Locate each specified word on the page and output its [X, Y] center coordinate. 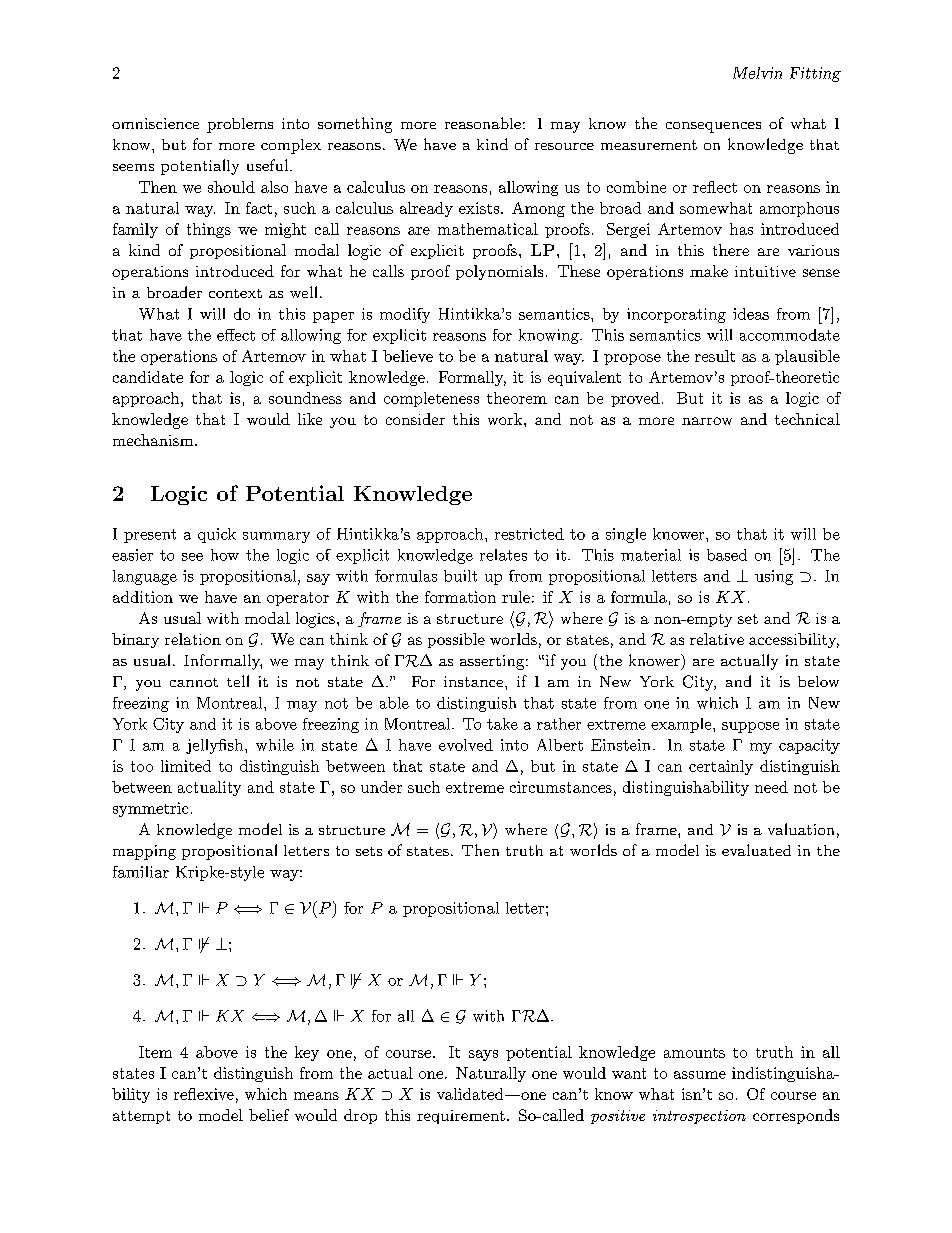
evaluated [756, 850]
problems [240, 125]
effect [236, 335]
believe [408, 356]
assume [700, 1075]
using [774, 577]
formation [460, 597]
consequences [713, 127]
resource [564, 146]
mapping [144, 852]
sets [369, 851]
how [225, 555]
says [483, 1055]
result [715, 356]
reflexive [204, 1094]
